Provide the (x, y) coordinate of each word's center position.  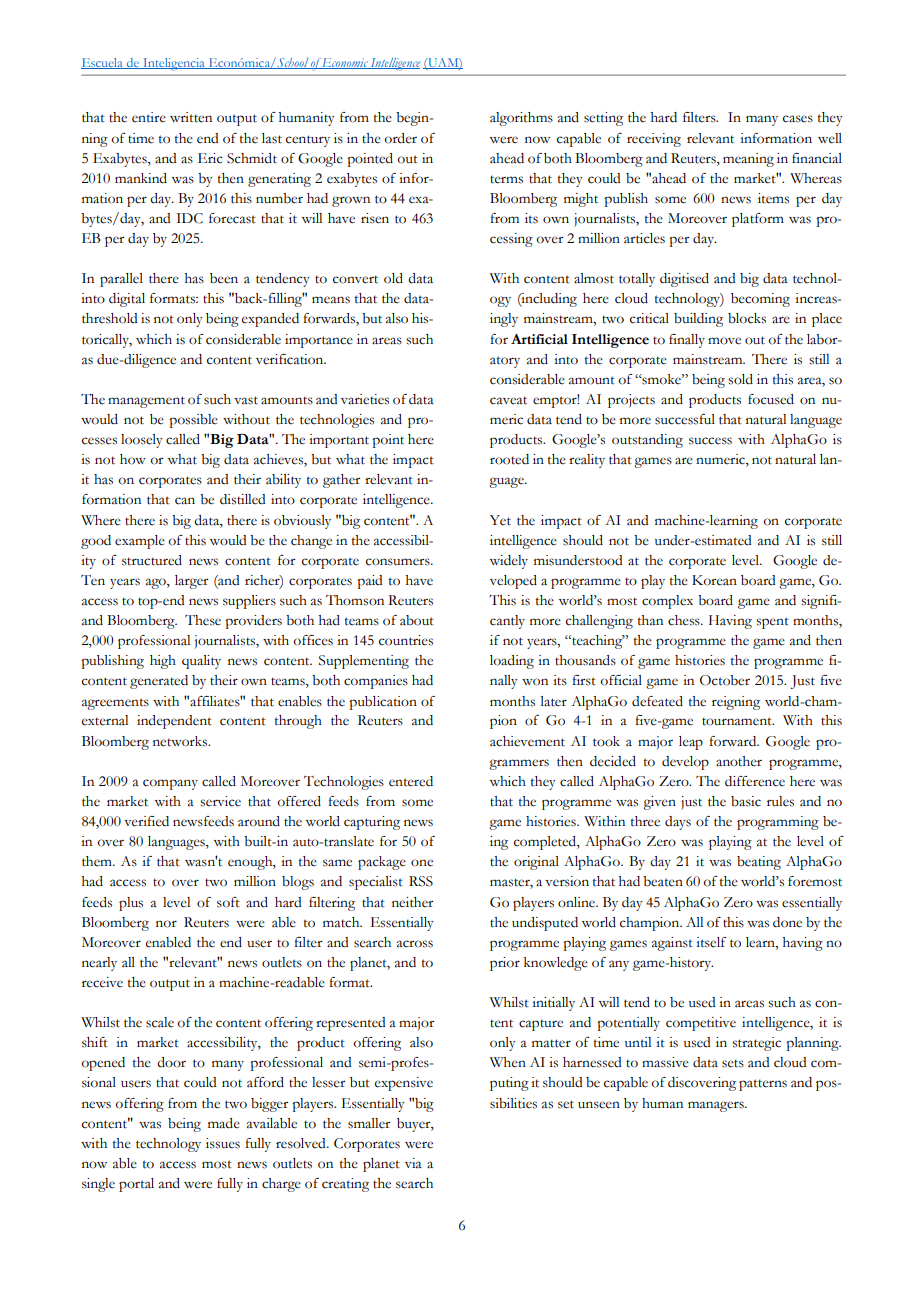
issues (223, 1143)
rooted (509, 459)
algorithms (521, 119)
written (191, 117)
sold (740, 379)
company (170, 784)
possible (193, 421)
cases (798, 119)
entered (411, 781)
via (413, 1163)
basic (746, 801)
